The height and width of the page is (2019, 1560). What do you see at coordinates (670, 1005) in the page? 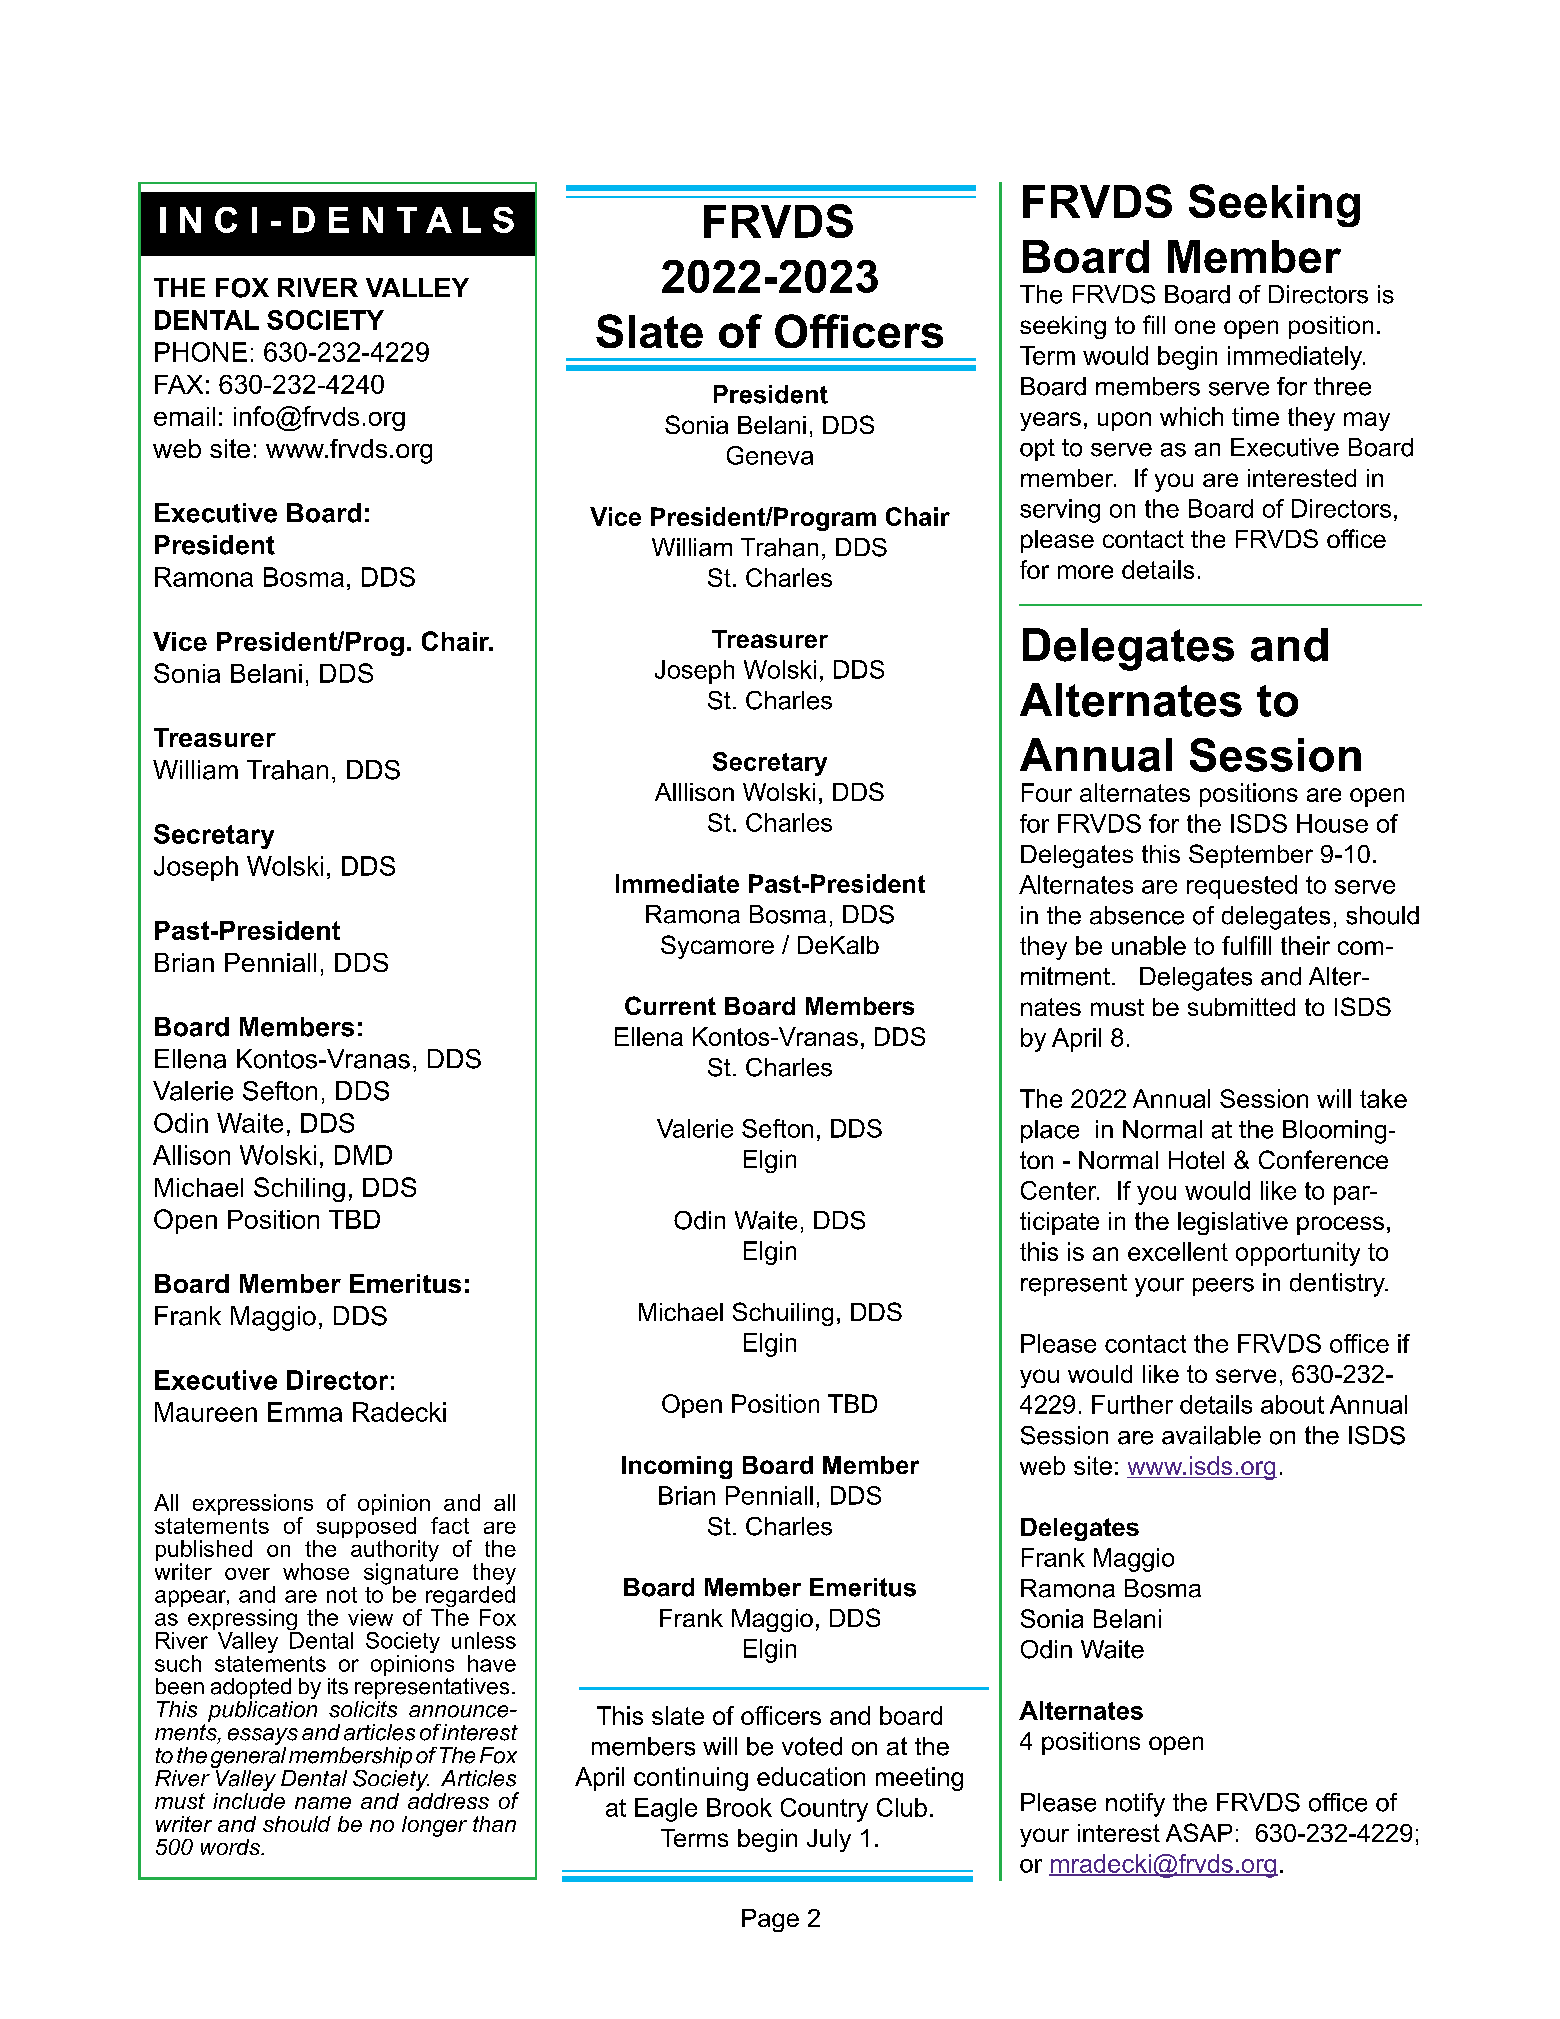
I see `Current` at bounding box center [670, 1005].
